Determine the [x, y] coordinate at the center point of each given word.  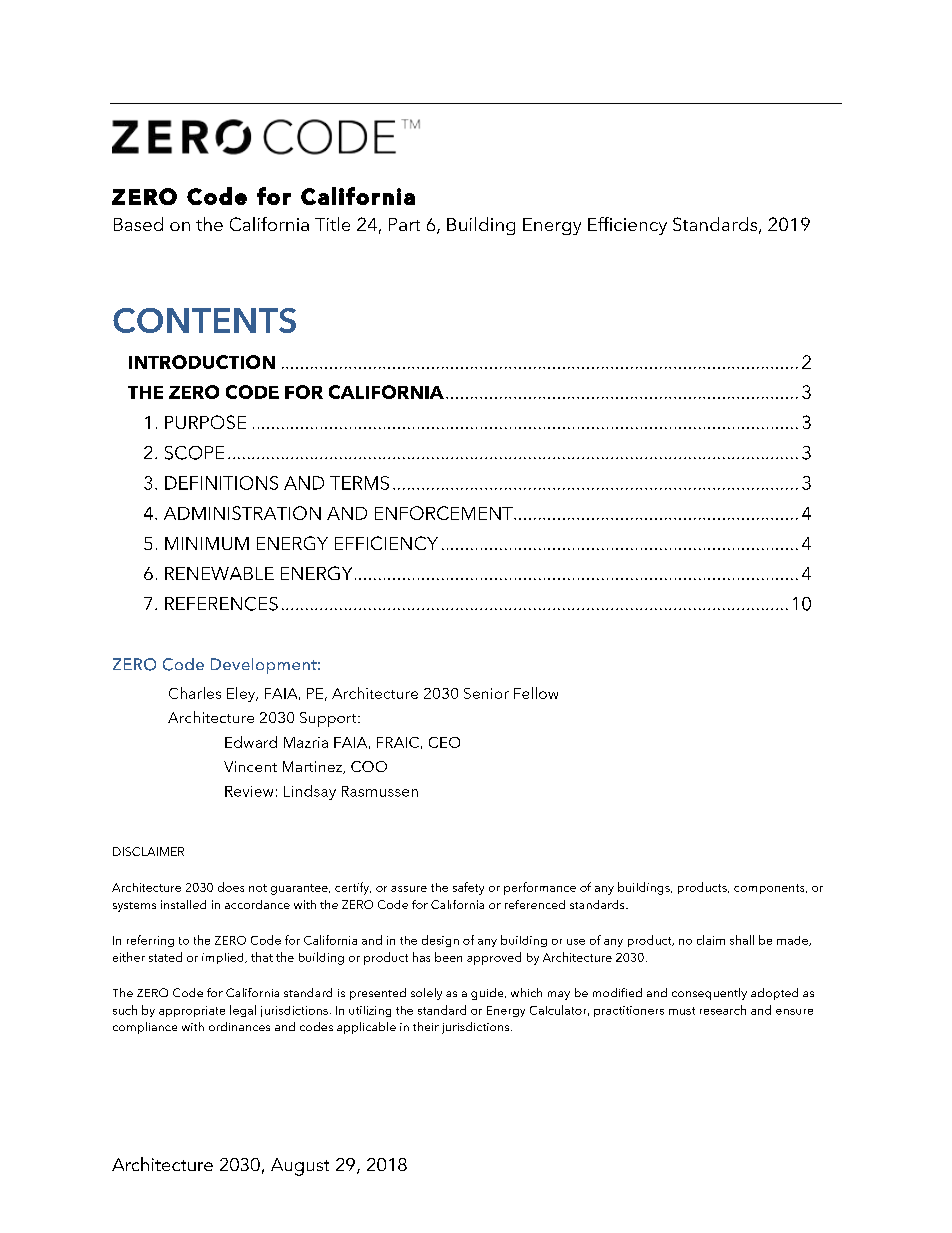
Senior [486, 693]
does [231, 887]
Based [138, 224]
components [770, 889]
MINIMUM [207, 543]
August [300, 1167]
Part [404, 224]
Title [332, 224]
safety [468, 888]
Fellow [536, 693]
